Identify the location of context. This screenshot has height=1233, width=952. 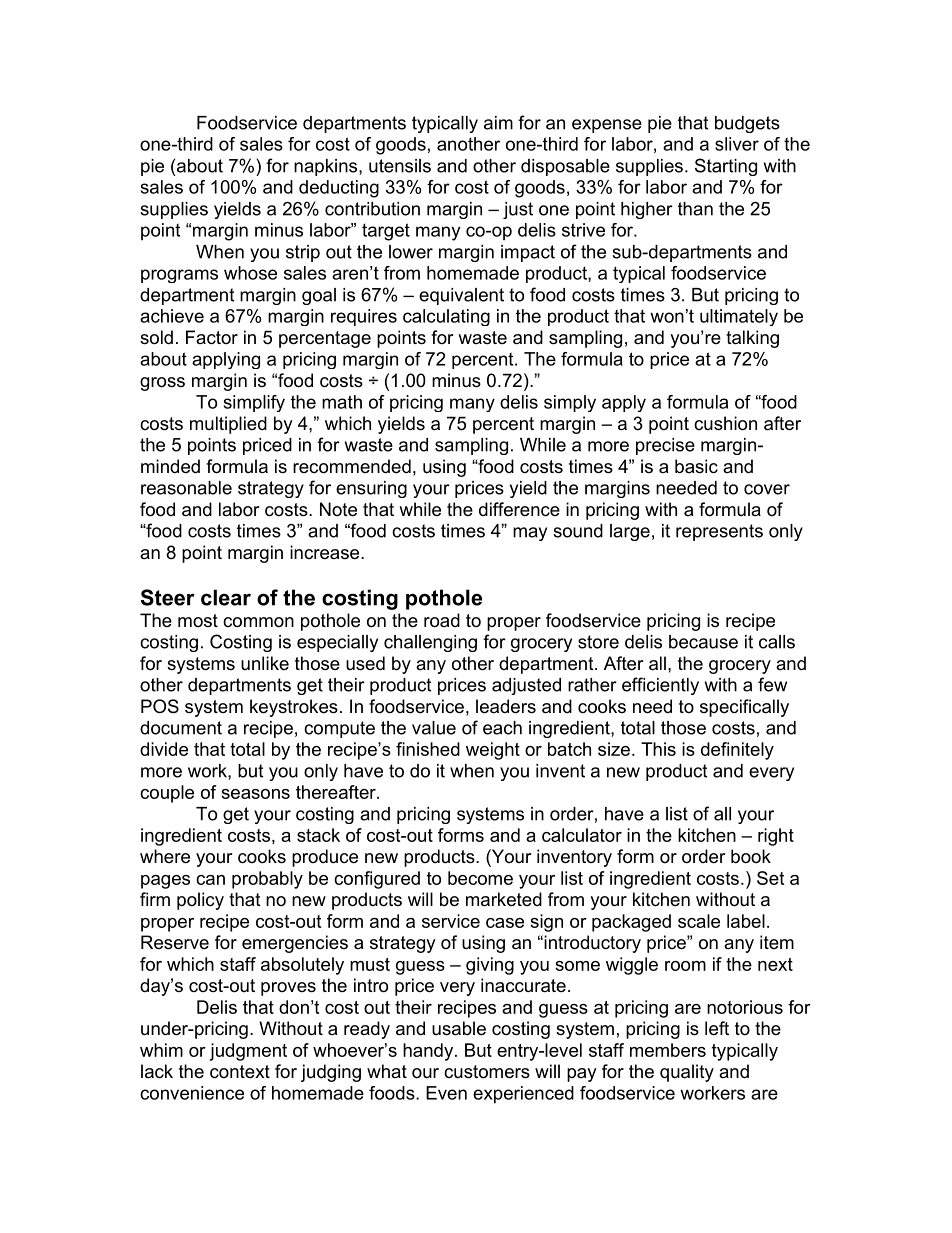
(240, 1072).
